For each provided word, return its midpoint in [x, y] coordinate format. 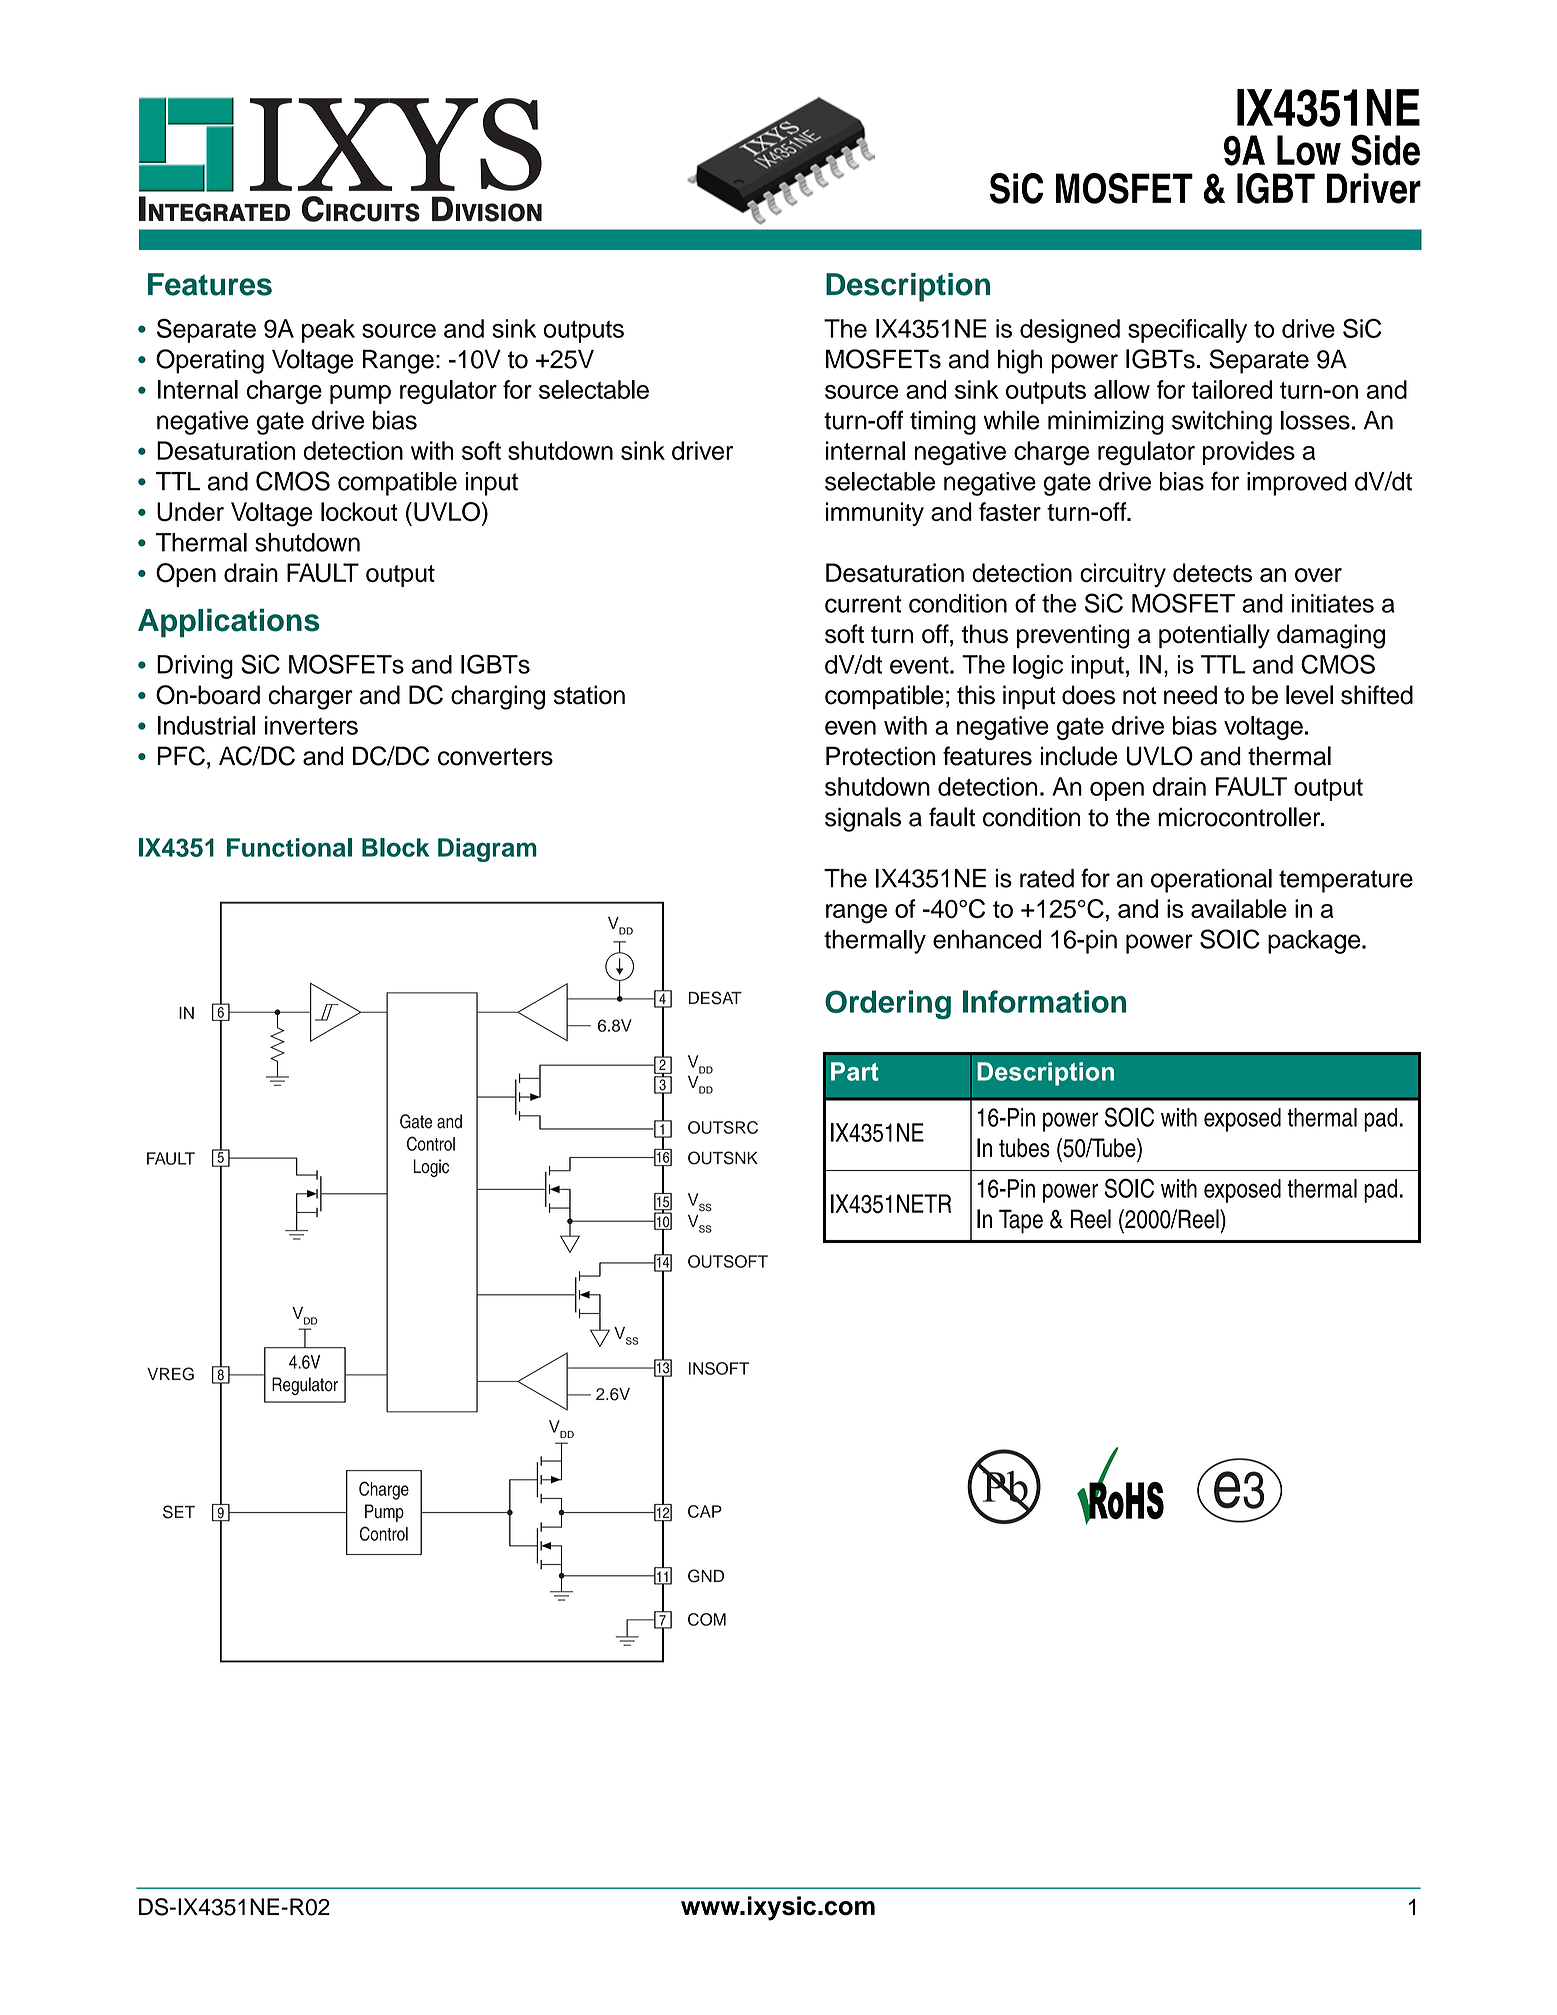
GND [706, 1576]
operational [1211, 881]
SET [179, 1512]
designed [1070, 331]
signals [863, 819]
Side [1385, 150]
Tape [1021, 1221]
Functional [289, 847]
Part [855, 1071]
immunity [875, 514]
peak [328, 331]
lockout [359, 511]
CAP [705, 1511]
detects [1212, 572]
